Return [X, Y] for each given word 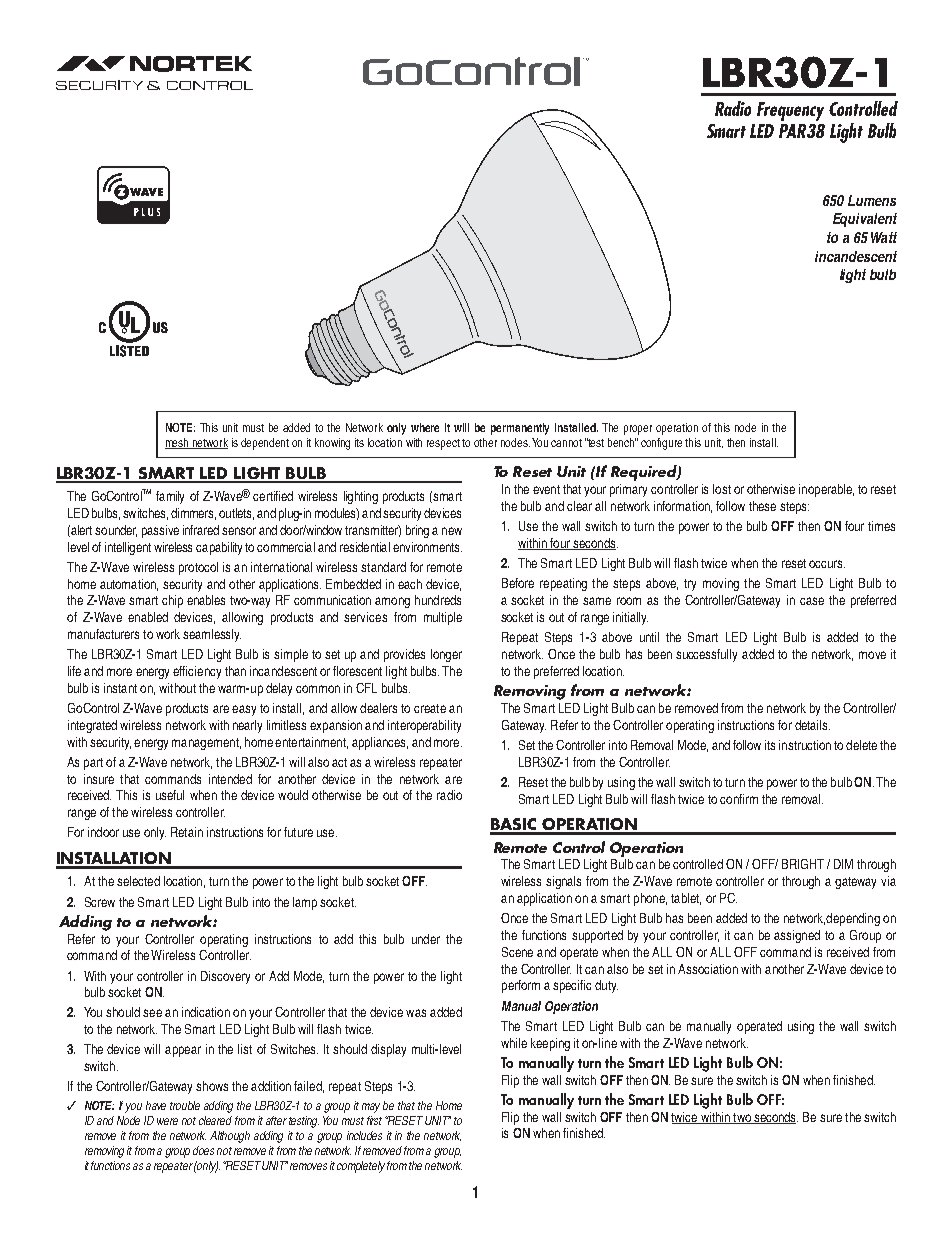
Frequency [790, 111]
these [762, 506]
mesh [178, 443]
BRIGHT [803, 864]
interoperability [424, 726]
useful [170, 795]
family [170, 497]
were [167, 1121]
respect [443, 444]
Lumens [872, 200]
